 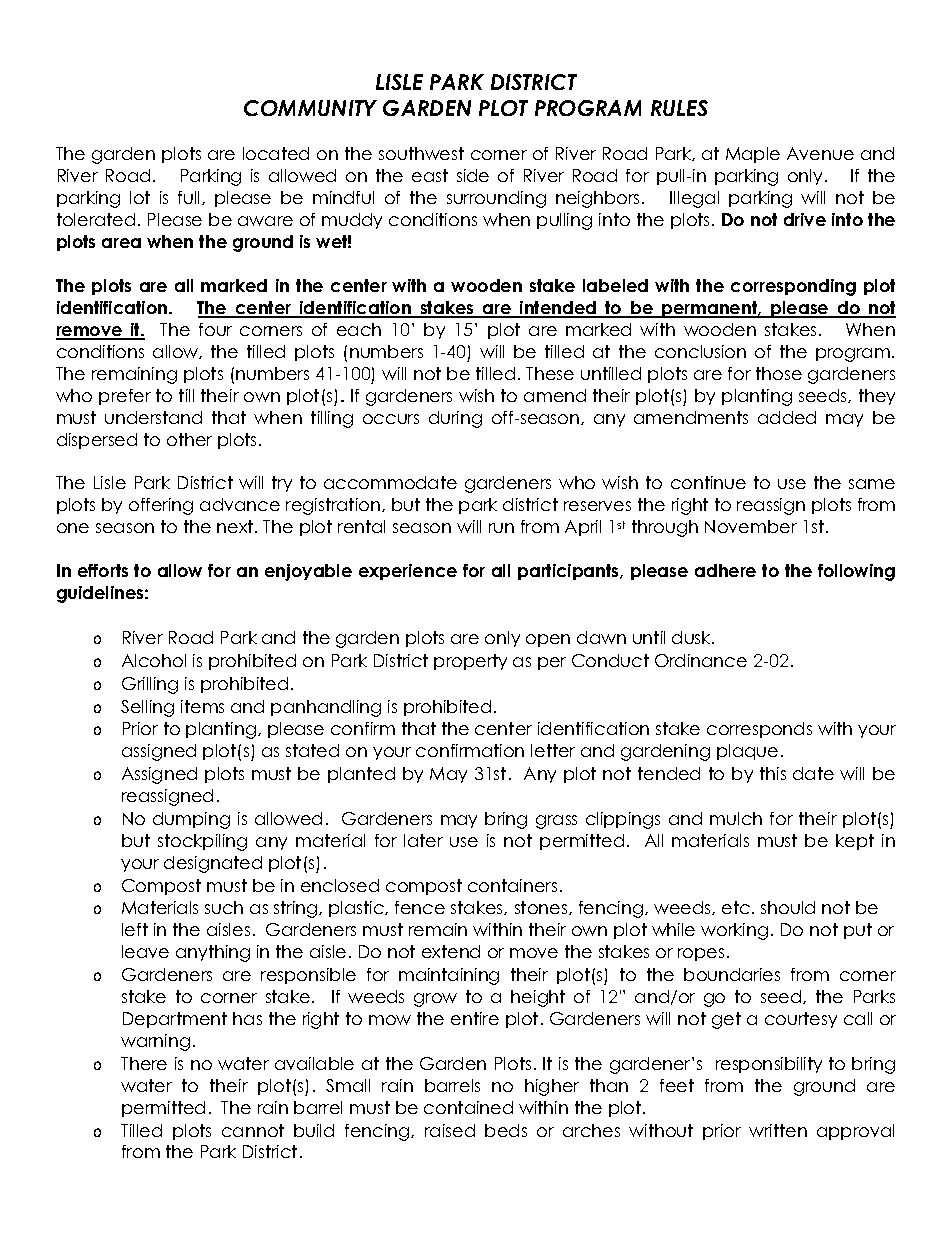 I want to click on Maple, so click(x=753, y=155).
